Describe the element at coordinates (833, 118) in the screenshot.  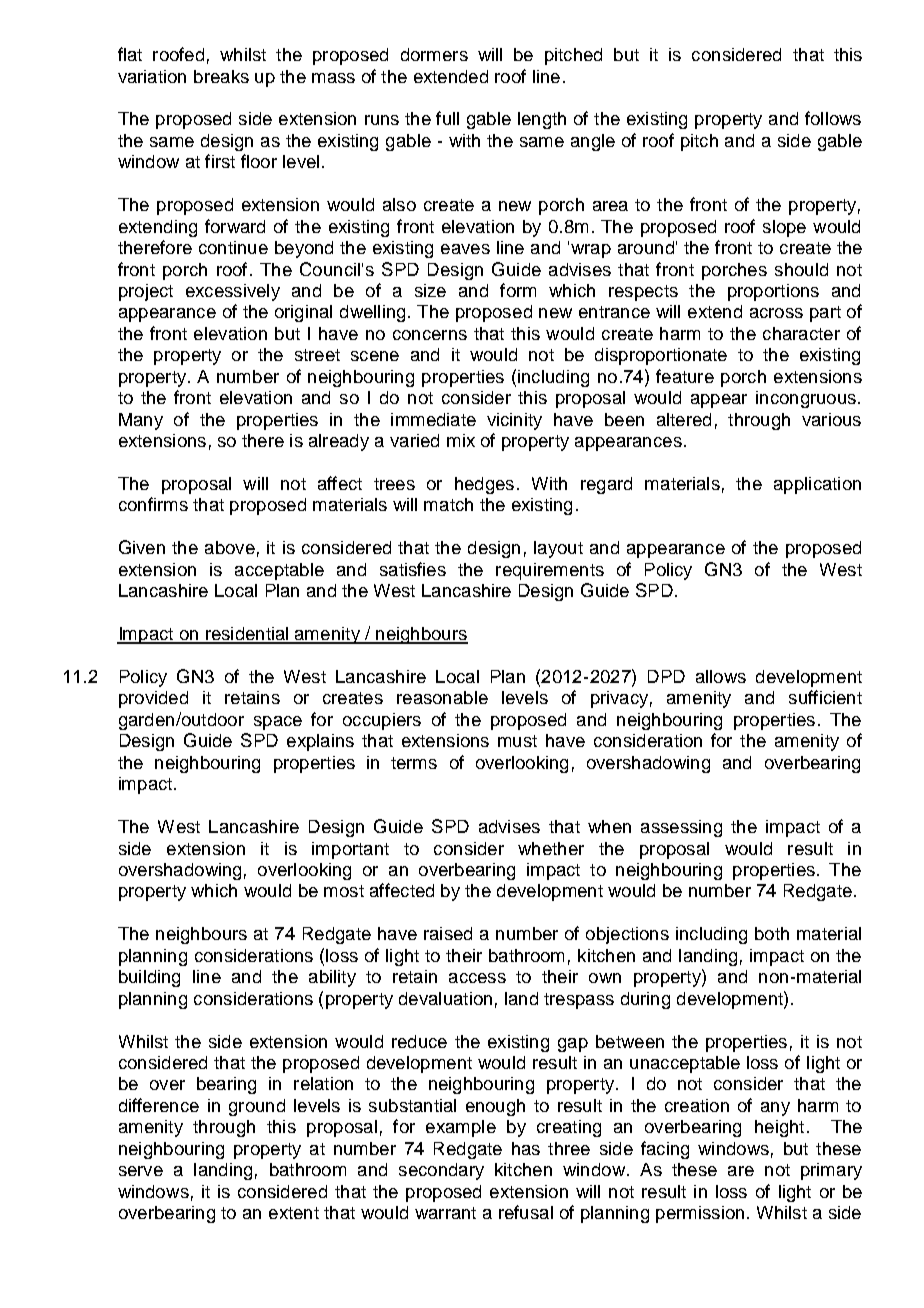
I see `follows` at that location.
